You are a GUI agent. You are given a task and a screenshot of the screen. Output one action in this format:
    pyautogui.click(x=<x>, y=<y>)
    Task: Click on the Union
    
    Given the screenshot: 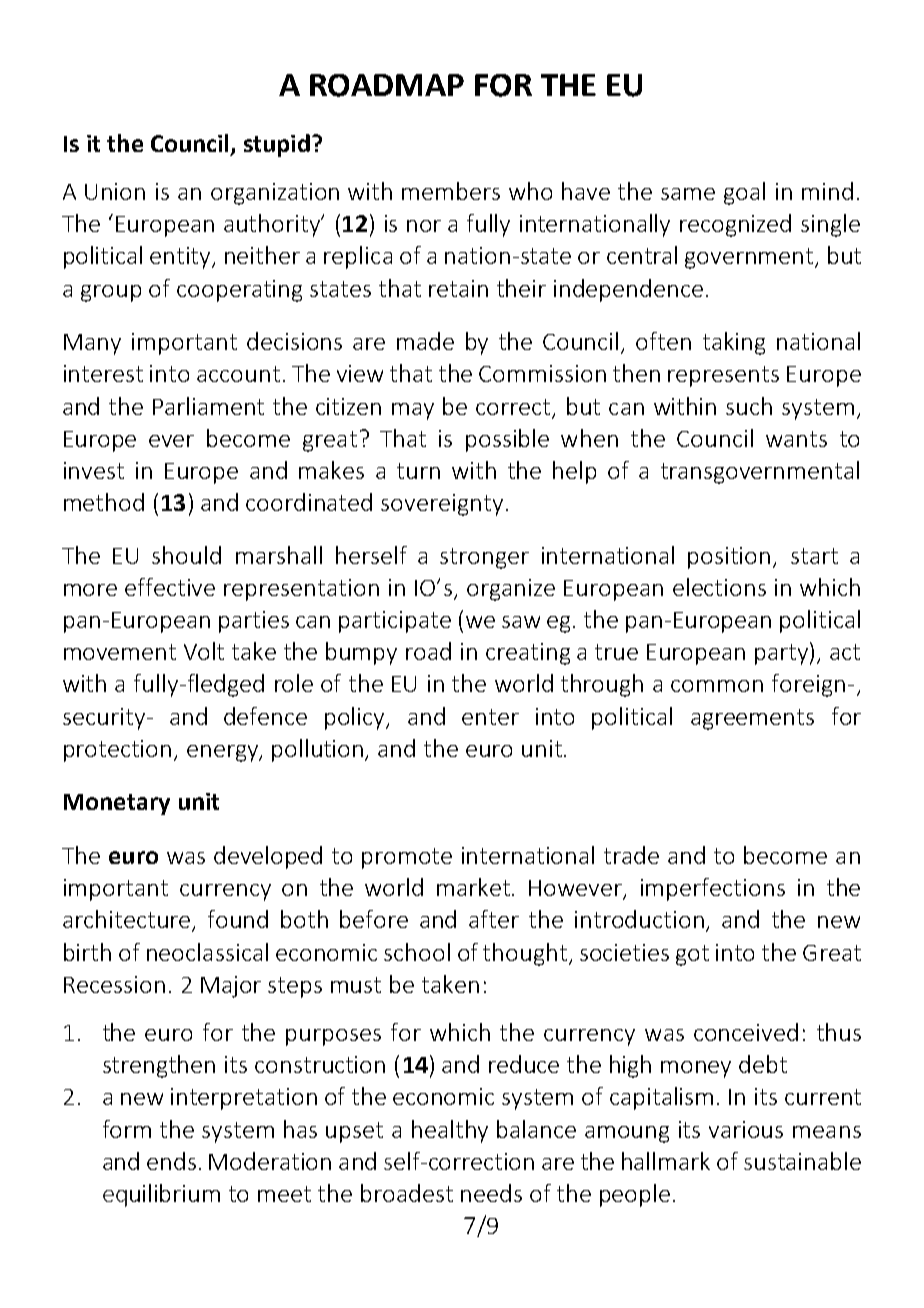 What is the action you would take?
    pyautogui.click(x=115, y=191)
